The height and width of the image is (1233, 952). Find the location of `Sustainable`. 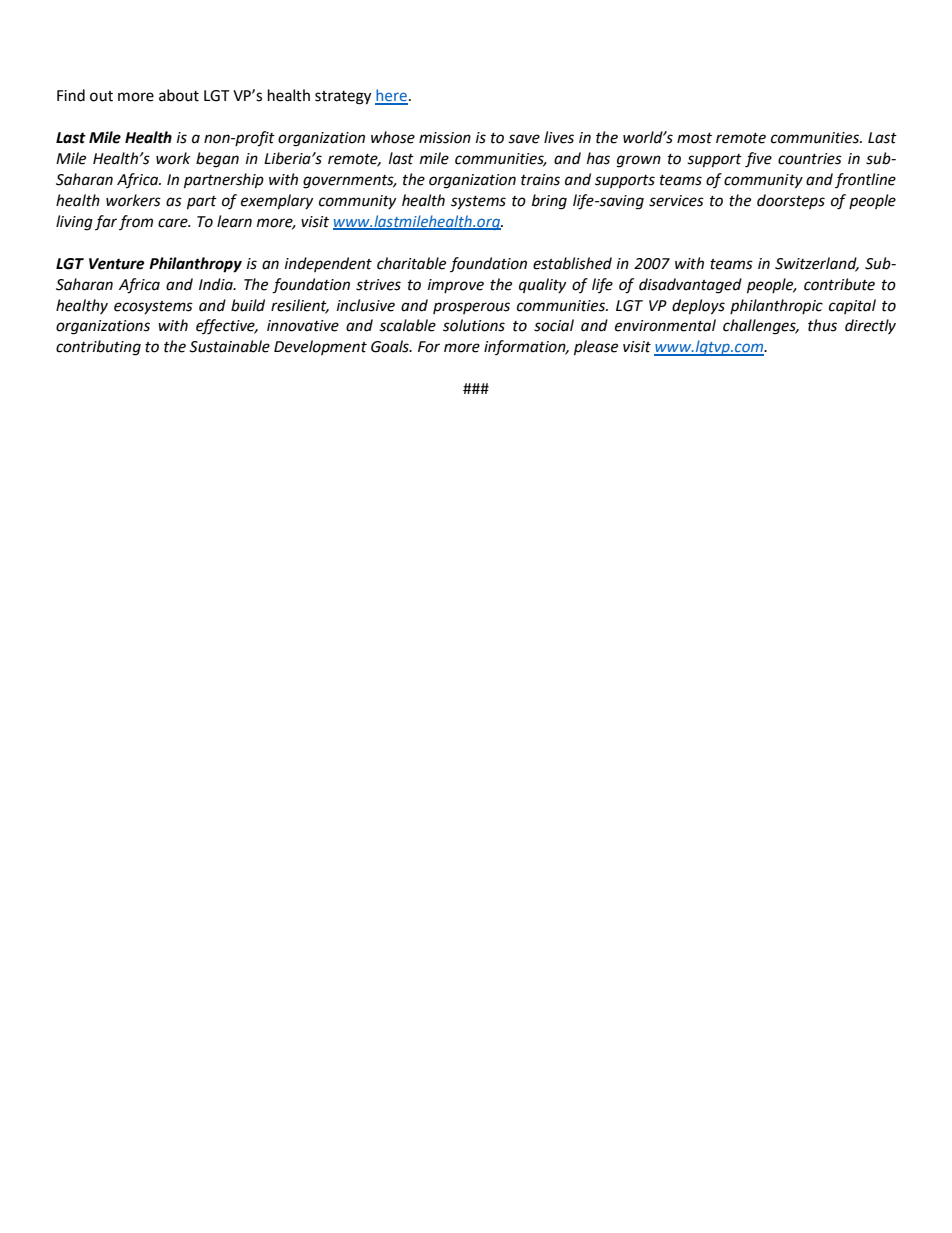

Sustainable is located at coordinates (229, 346).
